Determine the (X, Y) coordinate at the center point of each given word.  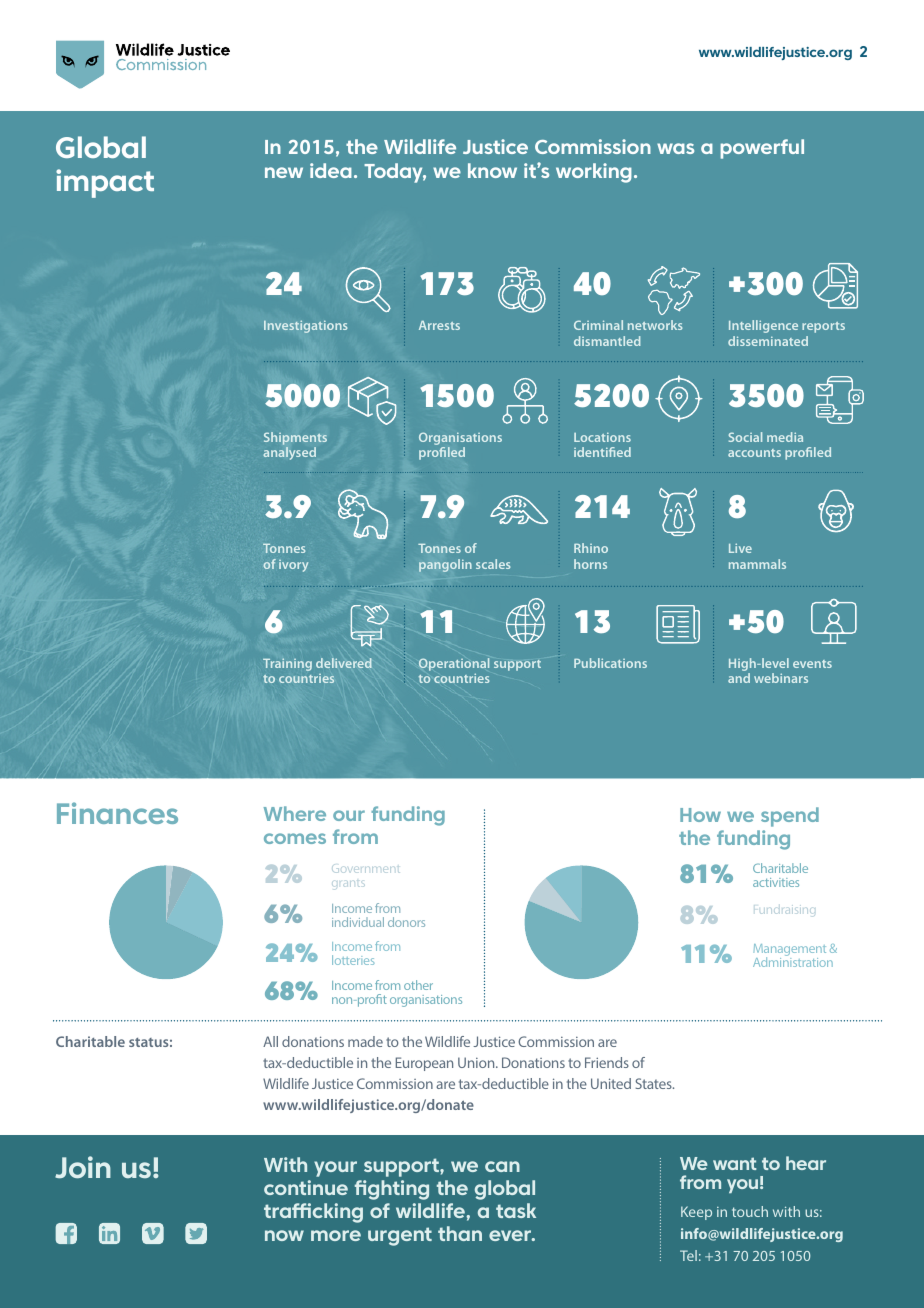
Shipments (295, 438)
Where (295, 813)
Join (83, 1167)
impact (105, 183)
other (418, 985)
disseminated (768, 341)
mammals (757, 564)
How (700, 815)
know (492, 170)
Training (287, 664)
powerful (762, 149)
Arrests (439, 325)
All (270, 1041)
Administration (793, 961)
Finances (117, 813)
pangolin (445, 565)
